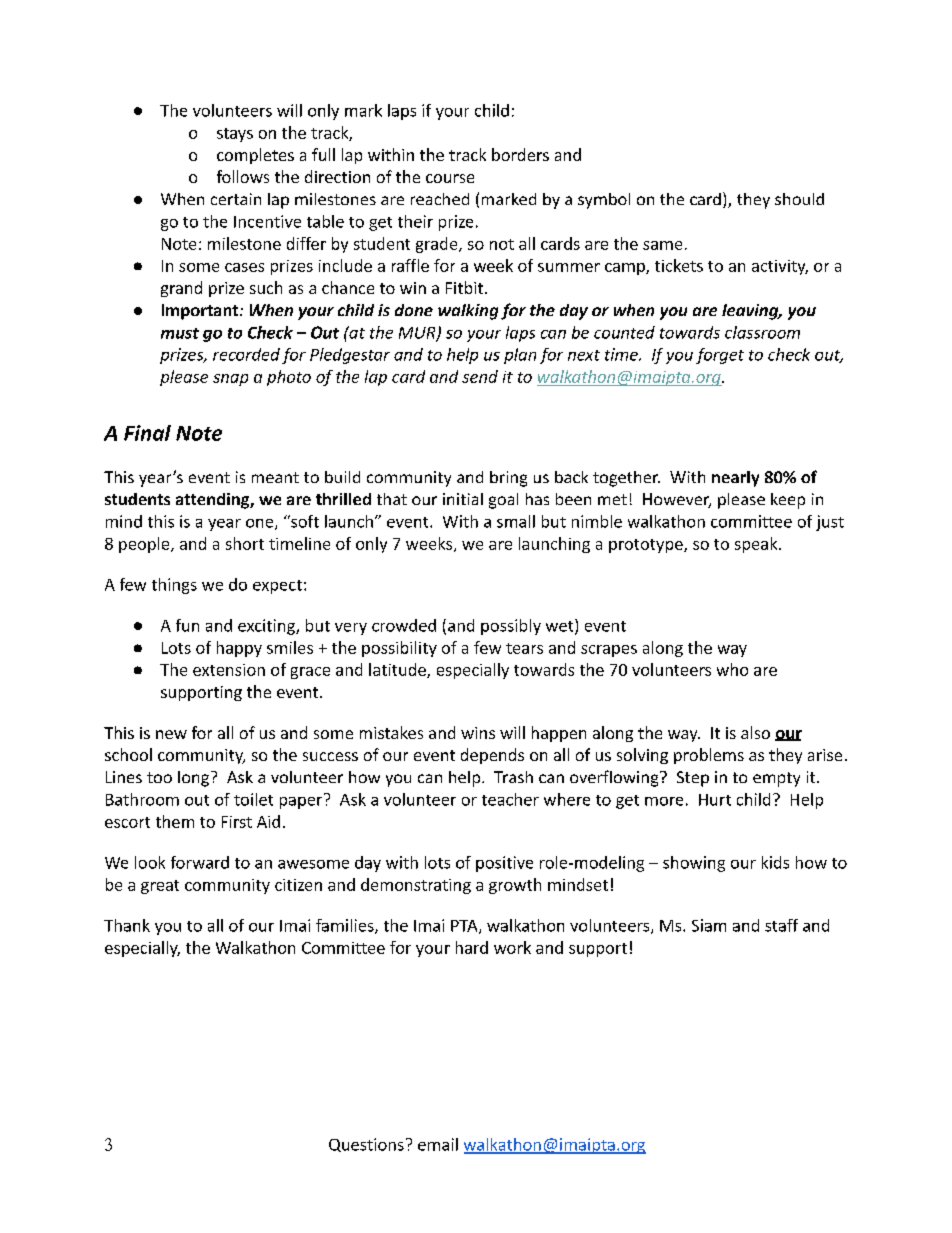 This image has width=952, height=1233. Describe the element at coordinates (715, 800) in the image. I see `Hurt` at that location.
